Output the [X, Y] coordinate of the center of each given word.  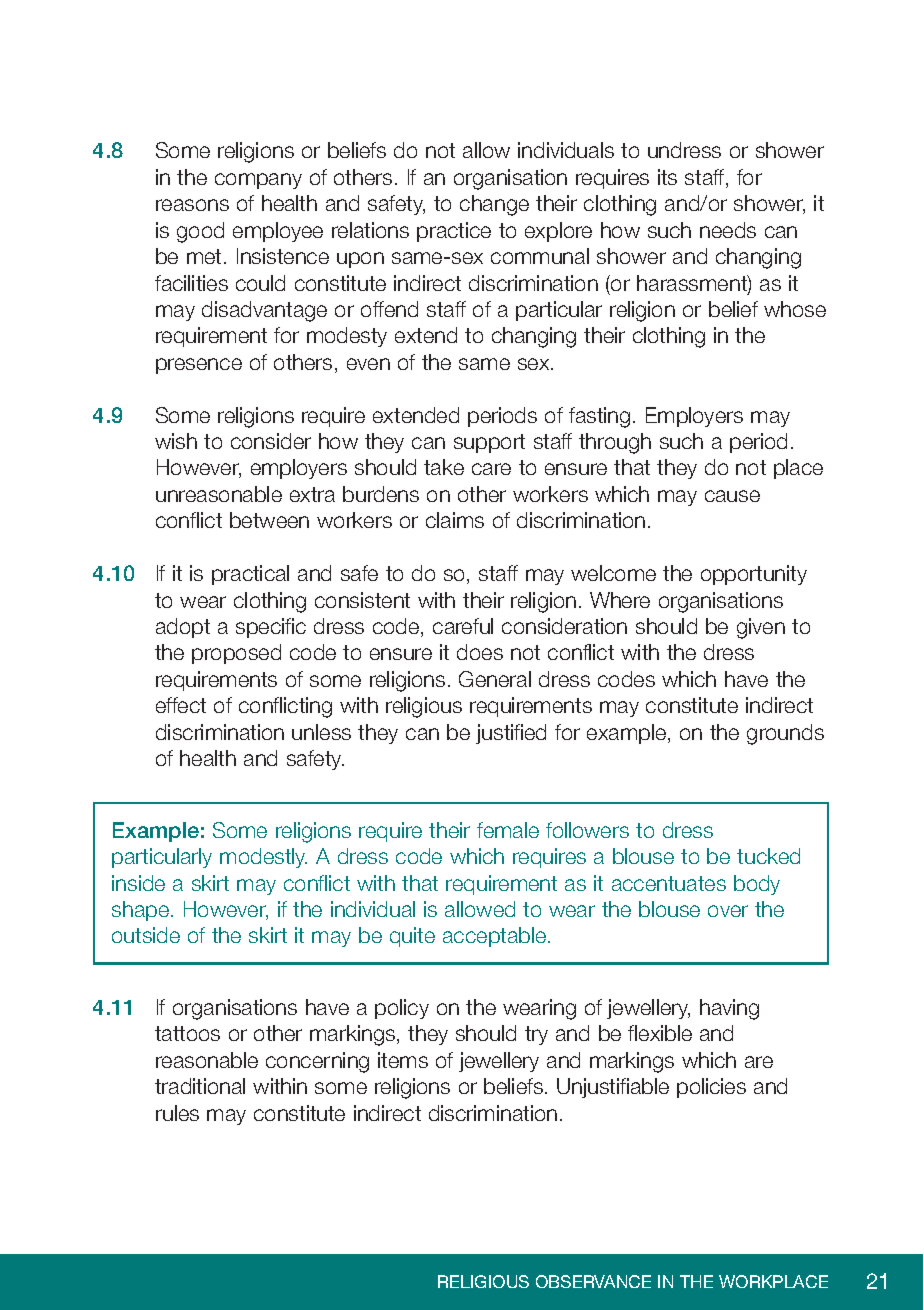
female [508, 830]
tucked [768, 856]
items [403, 1060]
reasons [192, 205]
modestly [263, 858]
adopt [183, 628]
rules [177, 1113]
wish [176, 441]
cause [732, 496]
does [480, 652]
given [761, 628]
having [729, 1009]
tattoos [187, 1033]
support [489, 443]
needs [728, 230]
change [494, 205]
